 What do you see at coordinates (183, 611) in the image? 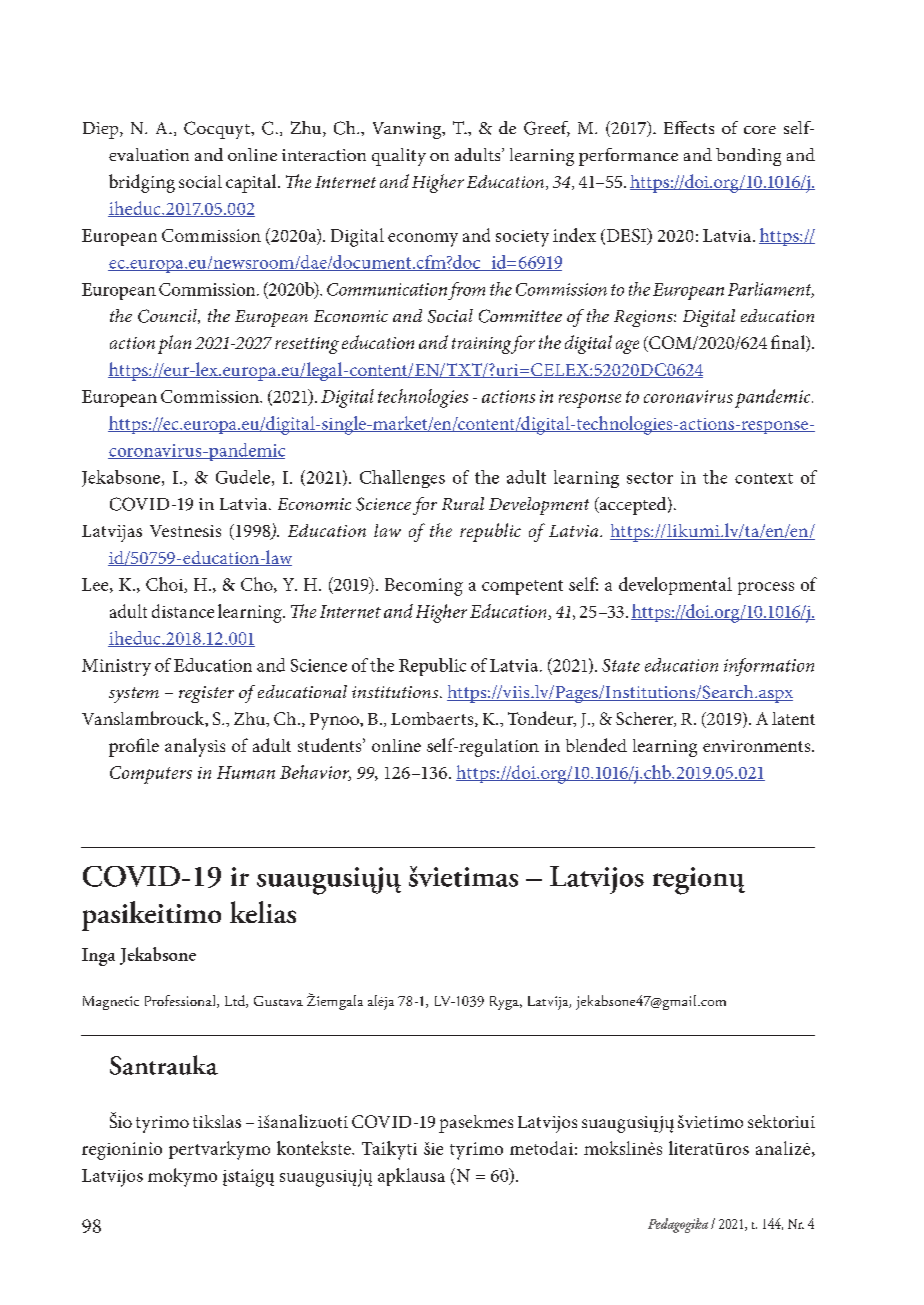
I see `distance` at bounding box center [183, 611].
